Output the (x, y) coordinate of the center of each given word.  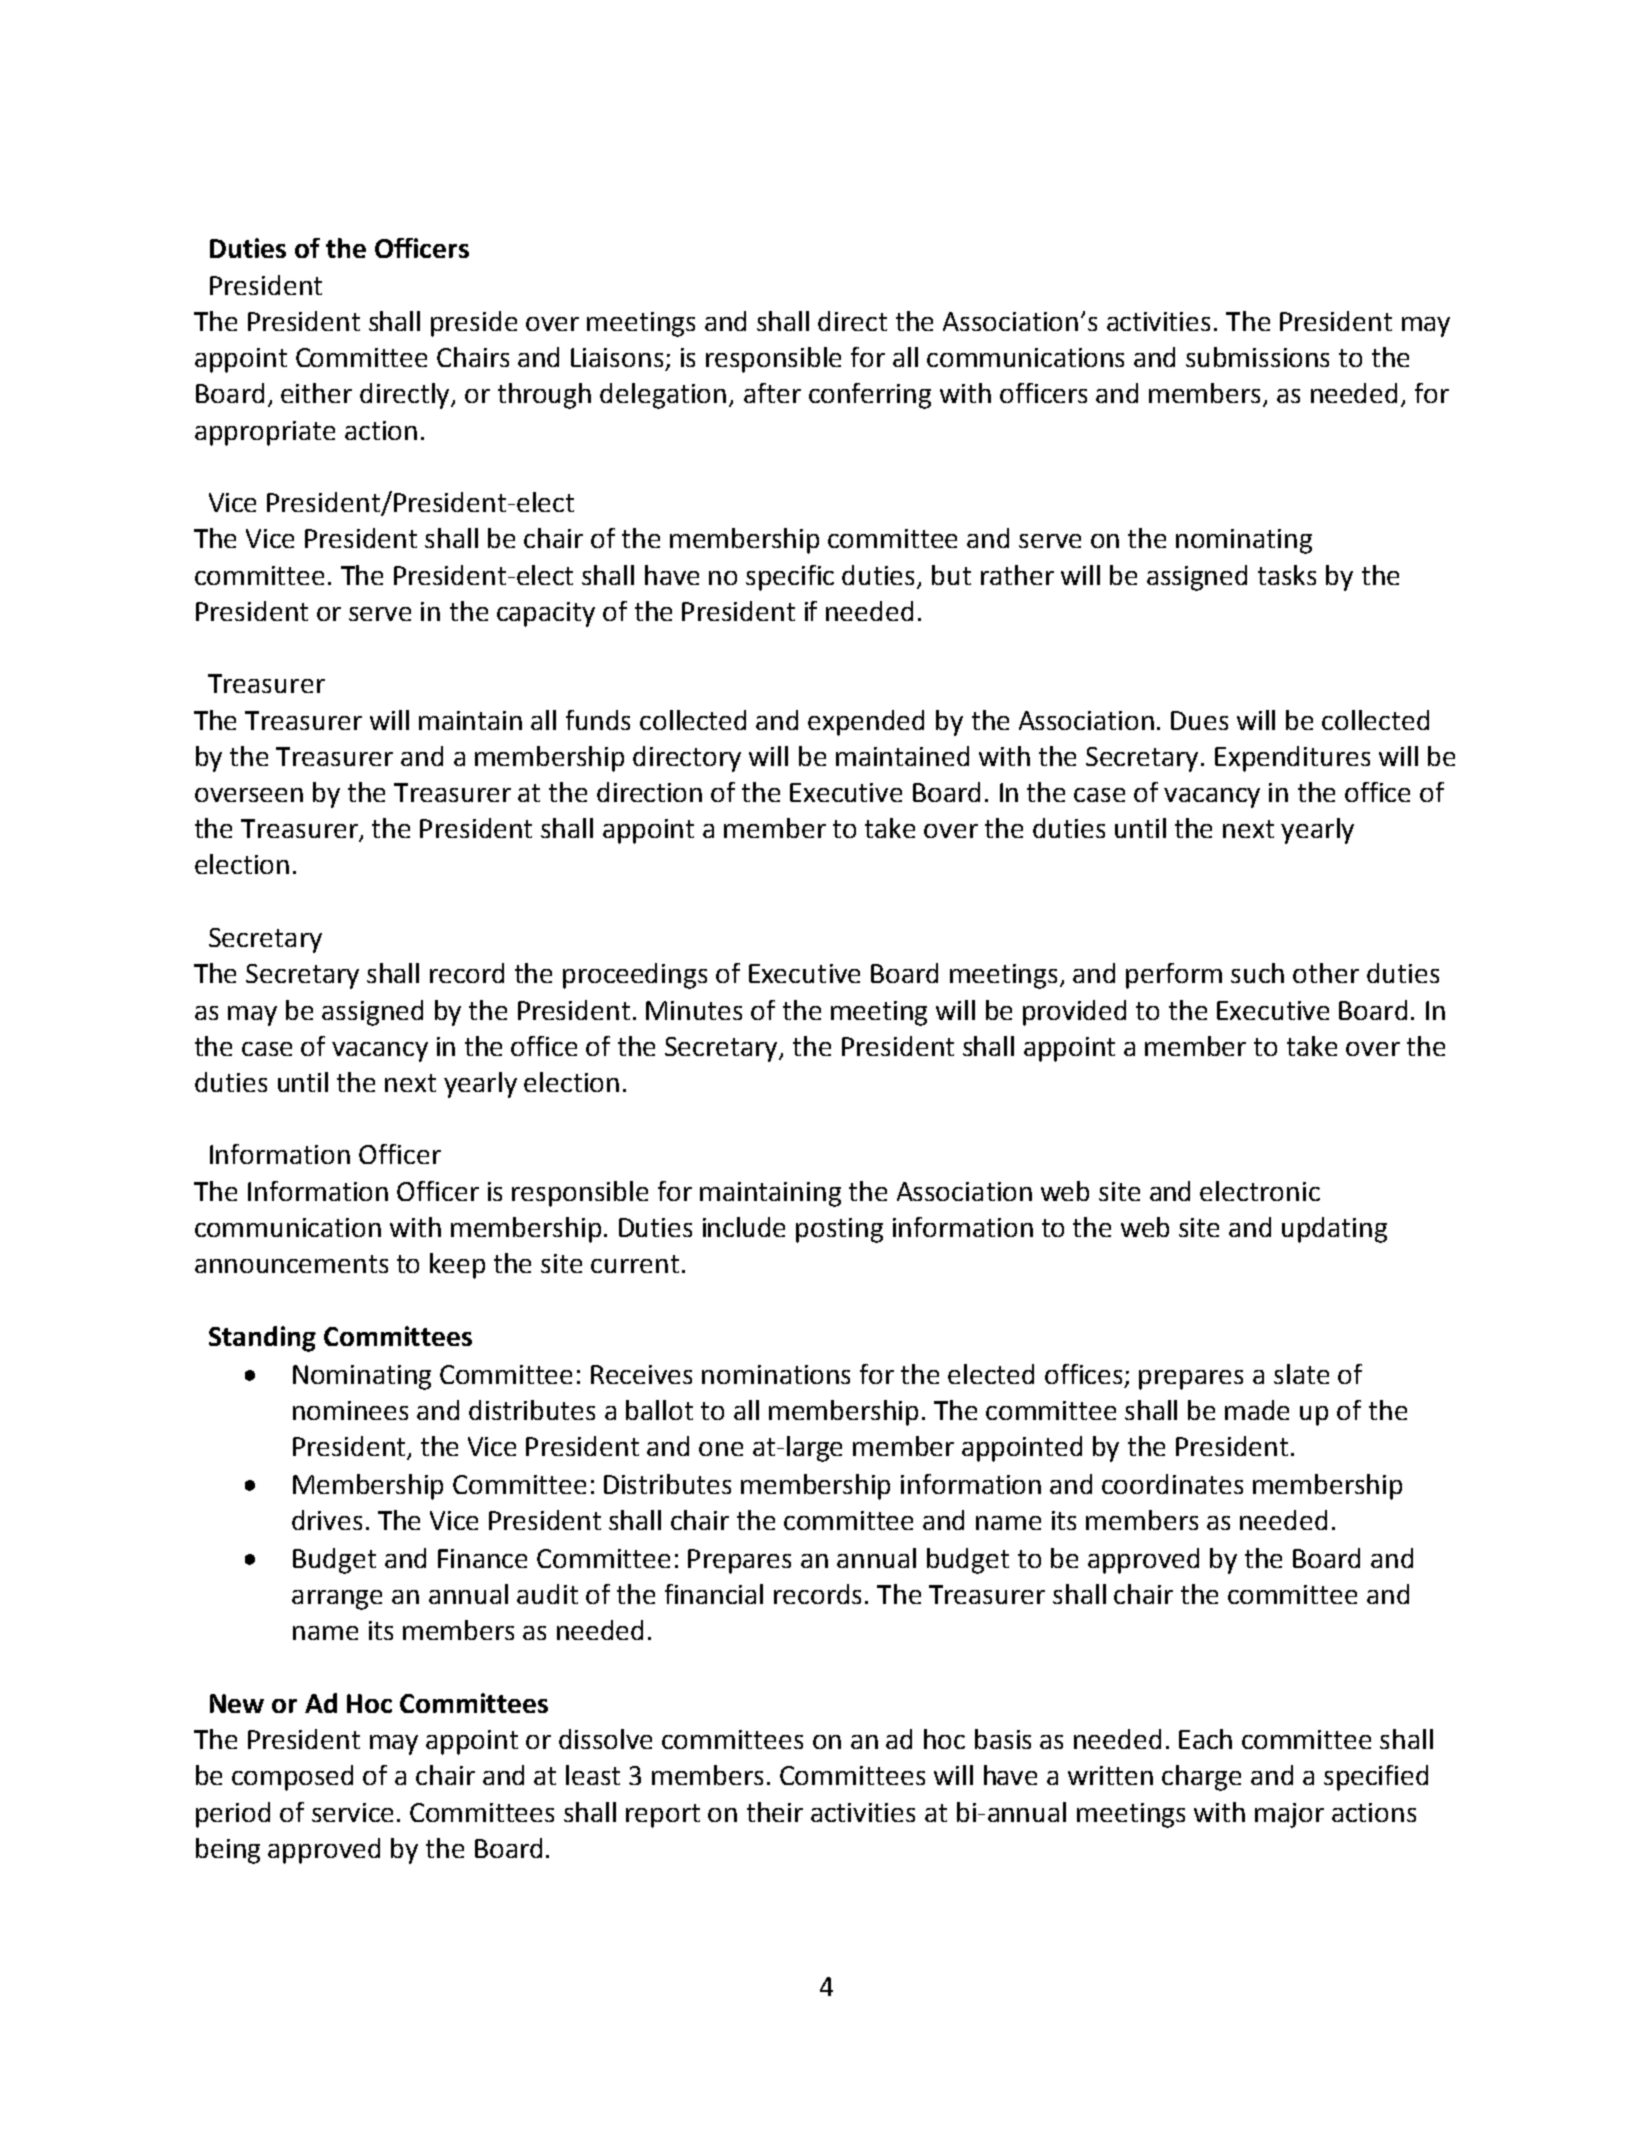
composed (292, 1778)
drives (327, 1520)
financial (714, 1594)
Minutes (694, 1010)
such (1257, 973)
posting (839, 1230)
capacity (546, 614)
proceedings (635, 976)
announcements (291, 1264)
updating (1334, 1230)
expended (866, 723)
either (316, 393)
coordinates (1172, 1484)
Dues (1199, 720)
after (772, 393)
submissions (1257, 357)
